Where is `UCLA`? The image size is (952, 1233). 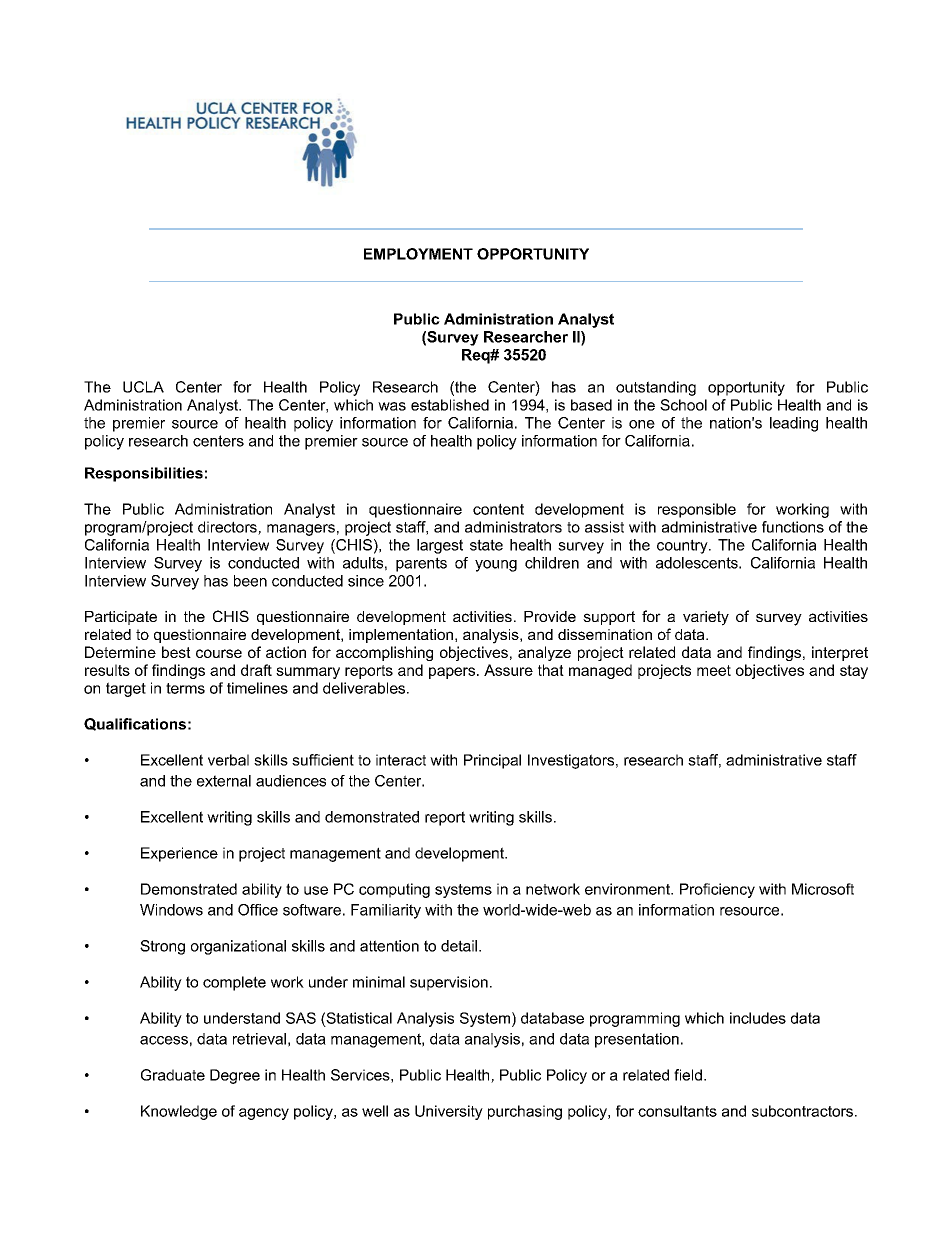
UCLA is located at coordinates (143, 387).
